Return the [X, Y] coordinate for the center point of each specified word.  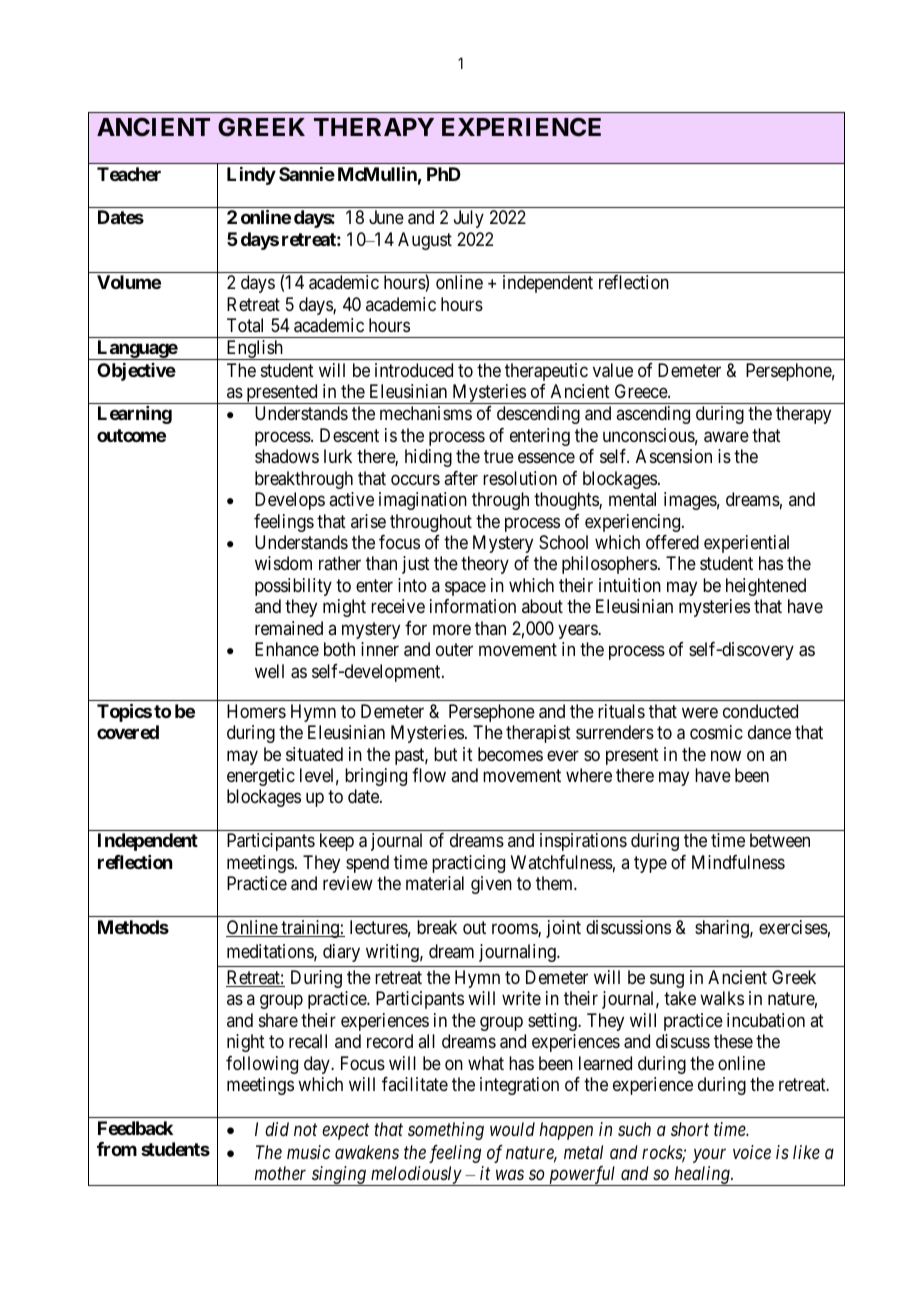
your [709, 1156]
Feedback [135, 1128]
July [469, 219]
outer [454, 649]
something [446, 1131]
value [613, 370]
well [269, 671]
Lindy [251, 176]
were [700, 712]
